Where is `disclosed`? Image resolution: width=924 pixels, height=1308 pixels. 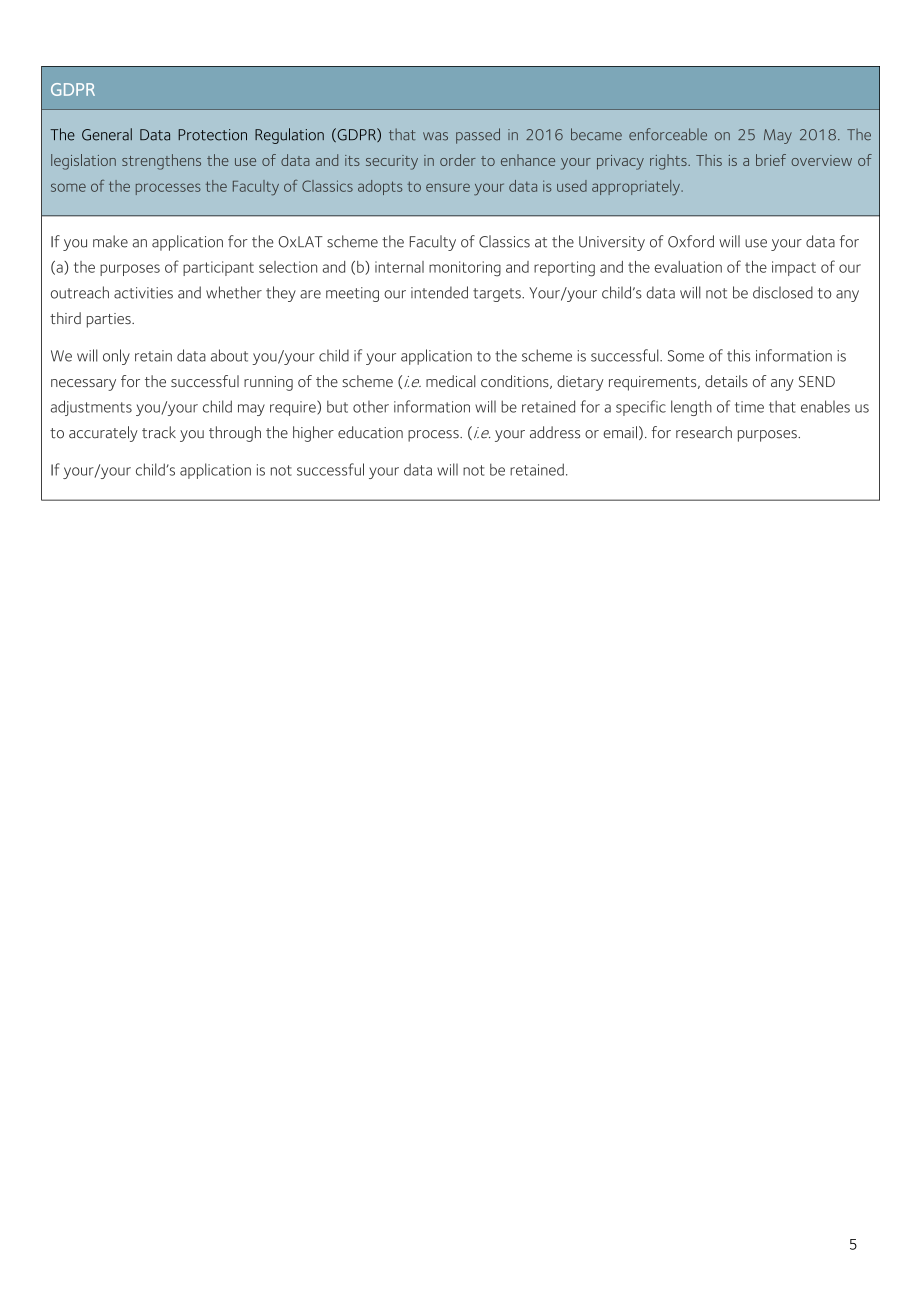
disclosed is located at coordinates (783, 292).
